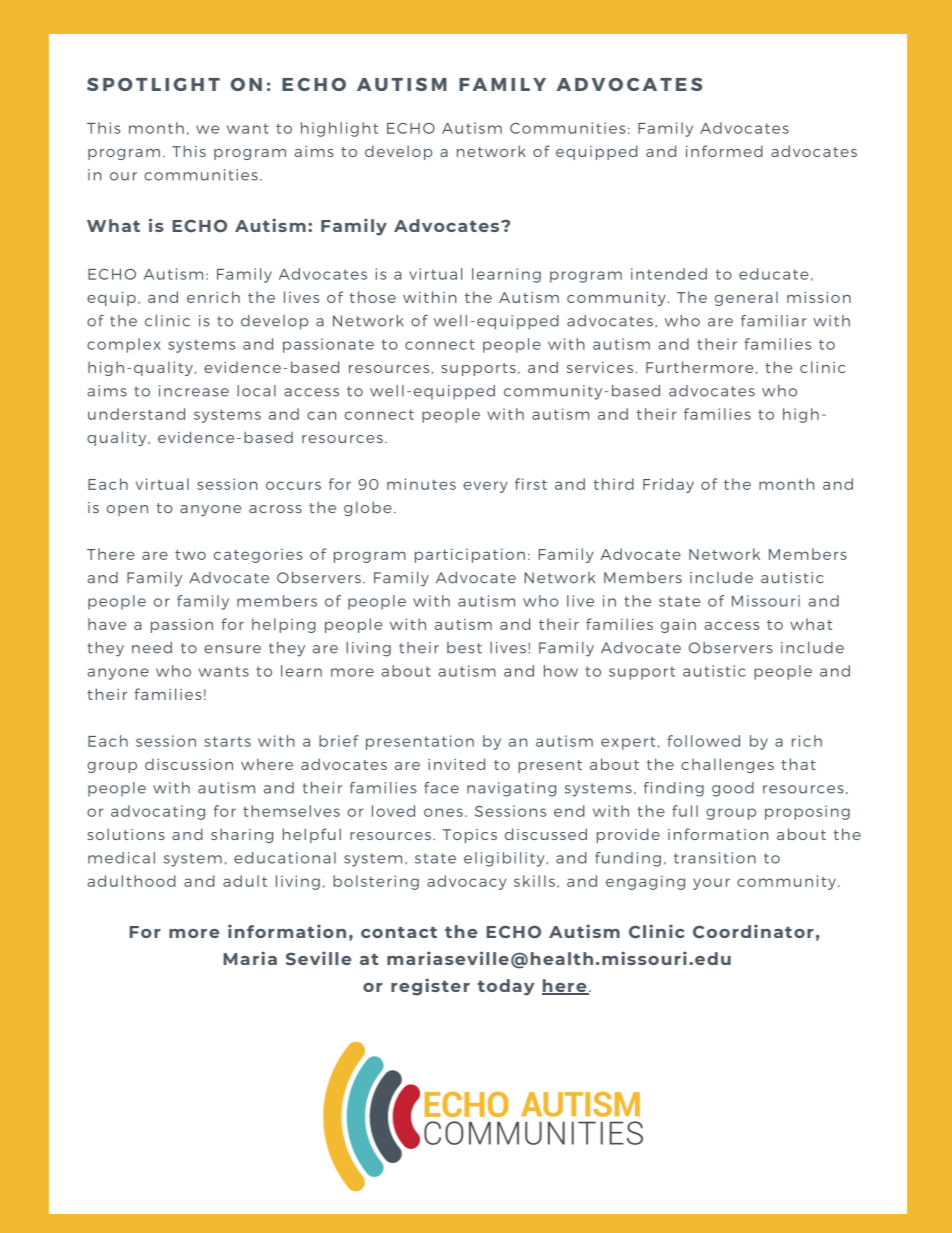  I want to click on those, so click(373, 297).
